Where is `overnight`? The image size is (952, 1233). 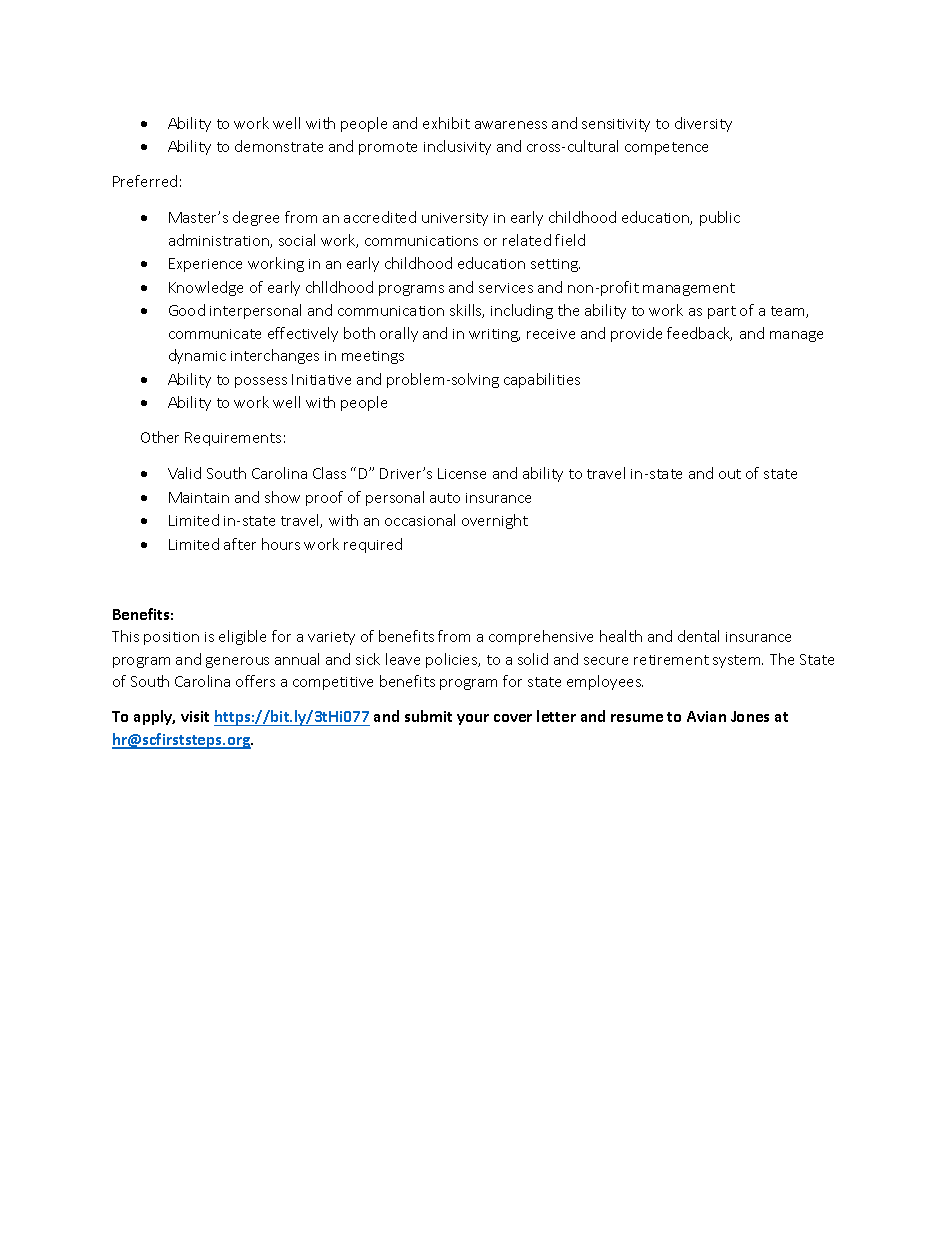
overnight is located at coordinates (495, 521).
